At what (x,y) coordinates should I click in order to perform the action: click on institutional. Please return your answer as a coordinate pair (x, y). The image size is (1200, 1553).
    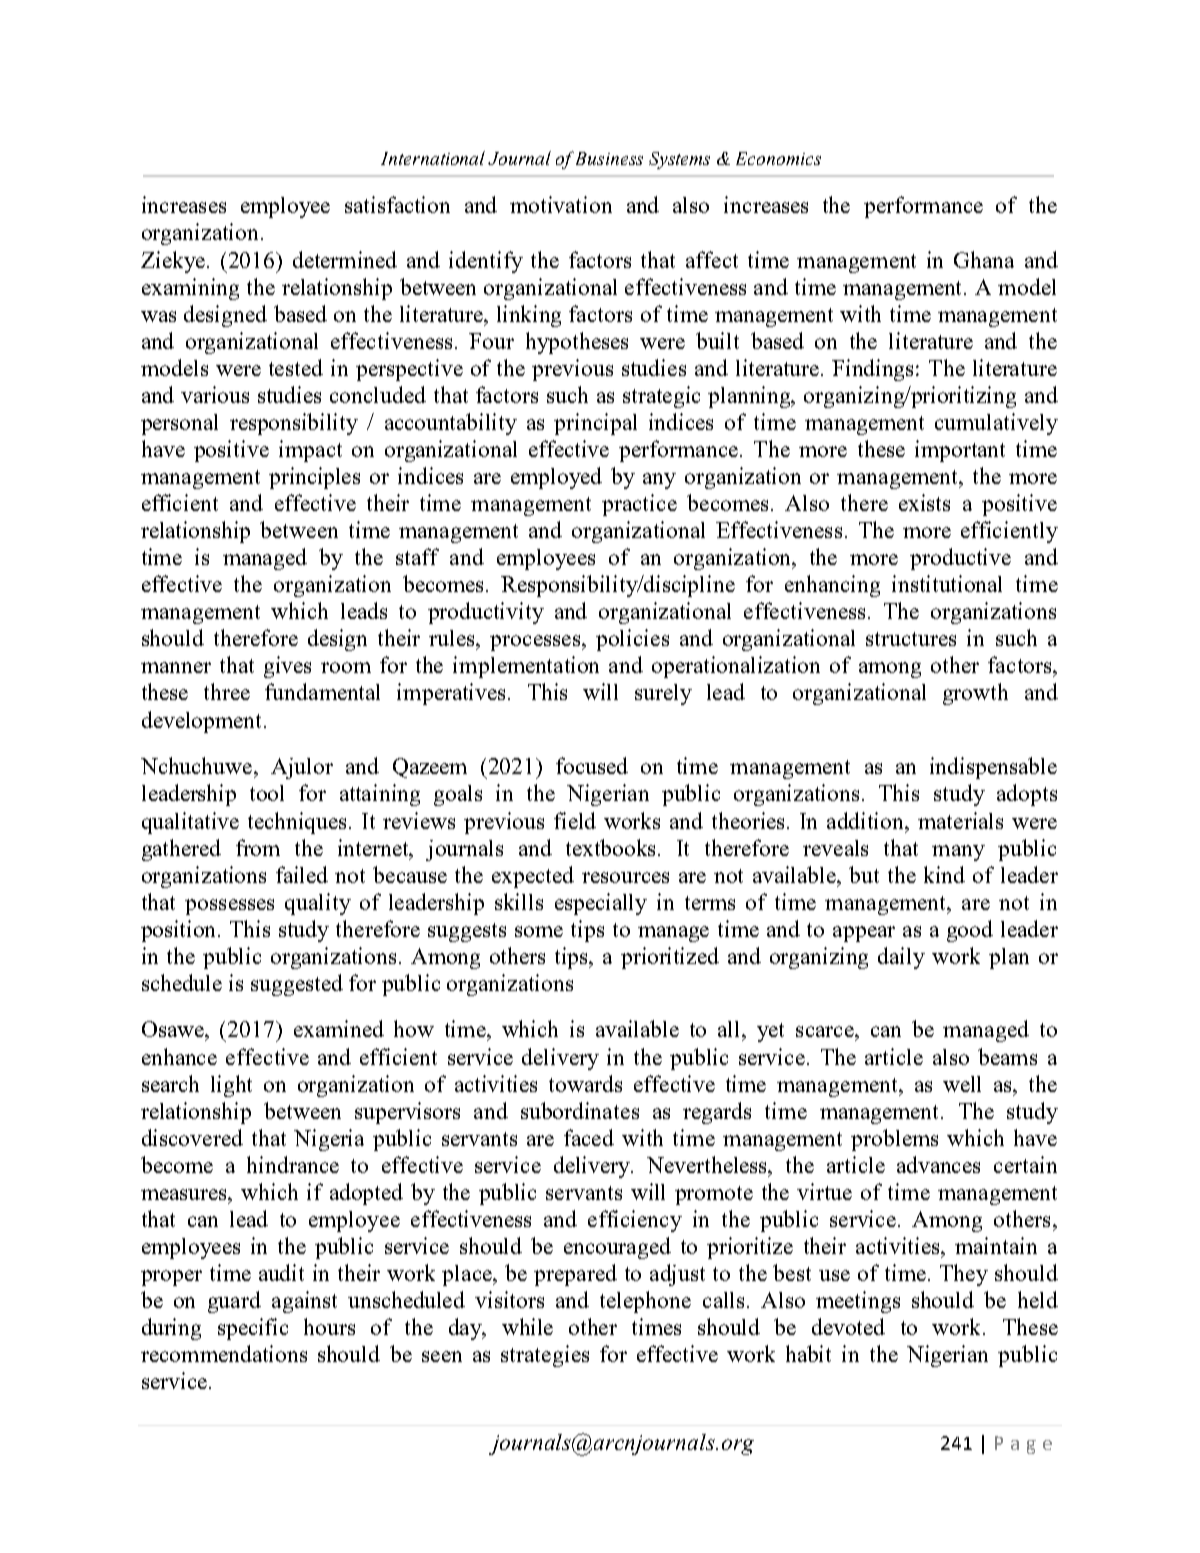
    Looking at the image, I should click on (947, 583).
